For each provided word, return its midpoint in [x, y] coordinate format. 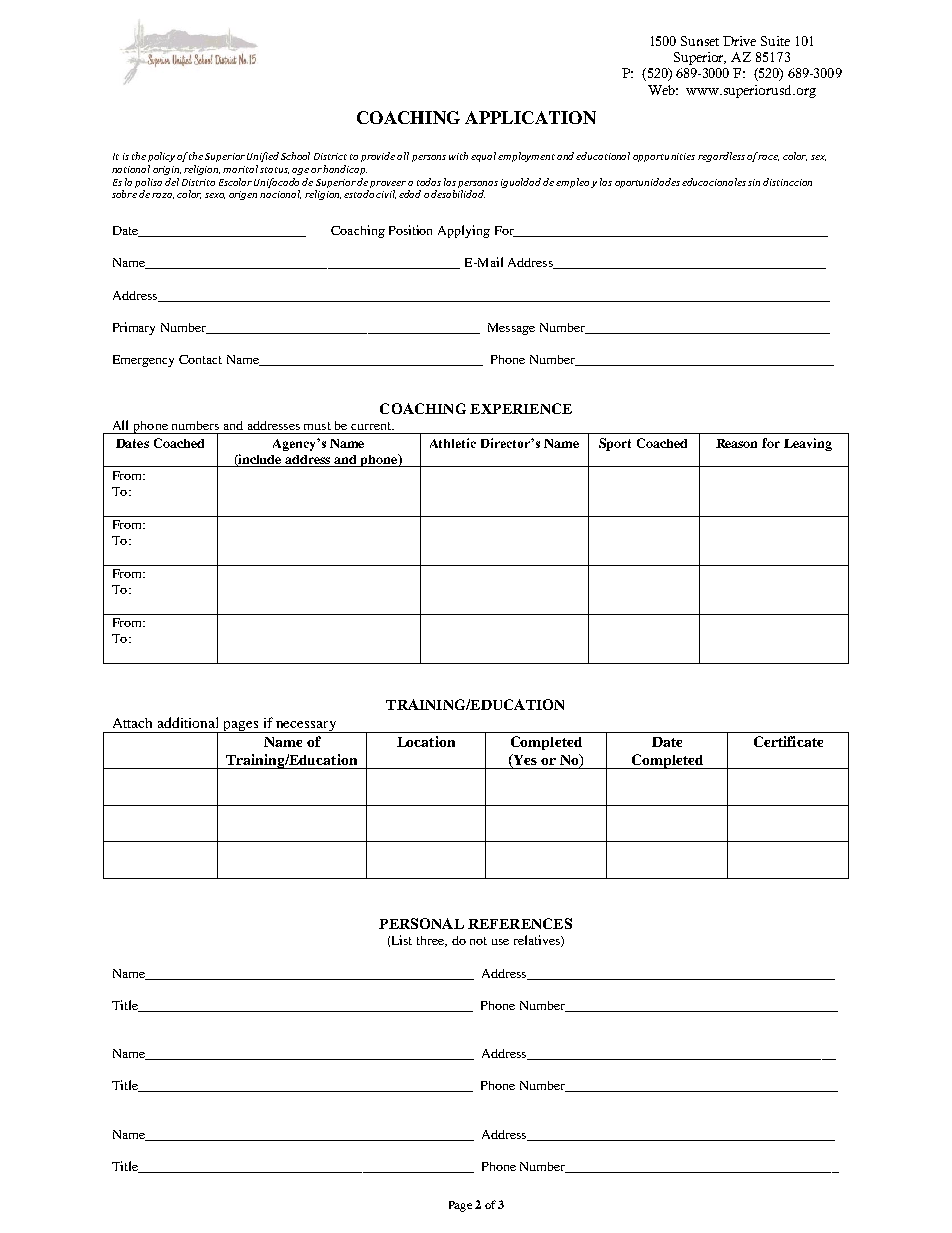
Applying [464, 231]
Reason [736, 443]
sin [754, 182]
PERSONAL [421, 923]
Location [426, 741]
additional [188, 722]
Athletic [453, 443]
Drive [739, 41]
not [478, 941]
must [317, 426]
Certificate [788, 741]
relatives [538, 941]
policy [161, 157]
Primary [134, 328]
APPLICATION [530, 117]
